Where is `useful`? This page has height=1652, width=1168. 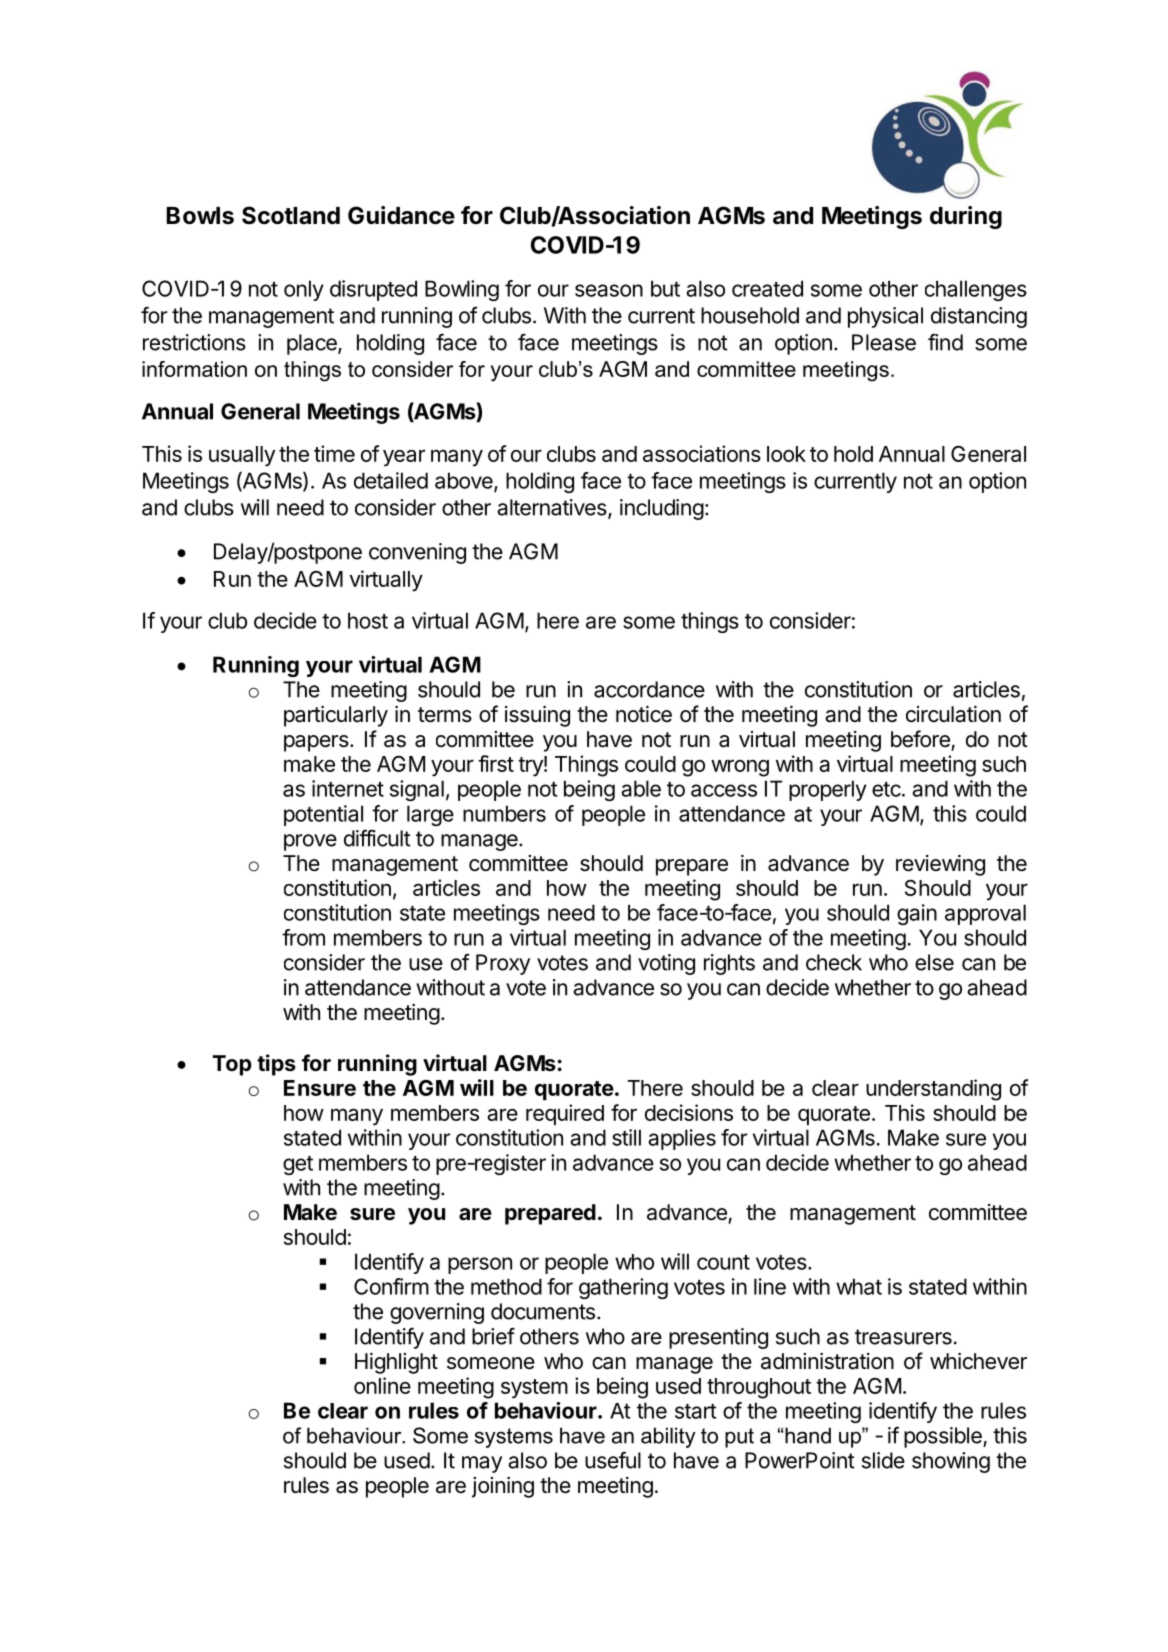 useful is located at coordinates (613, 1460).
